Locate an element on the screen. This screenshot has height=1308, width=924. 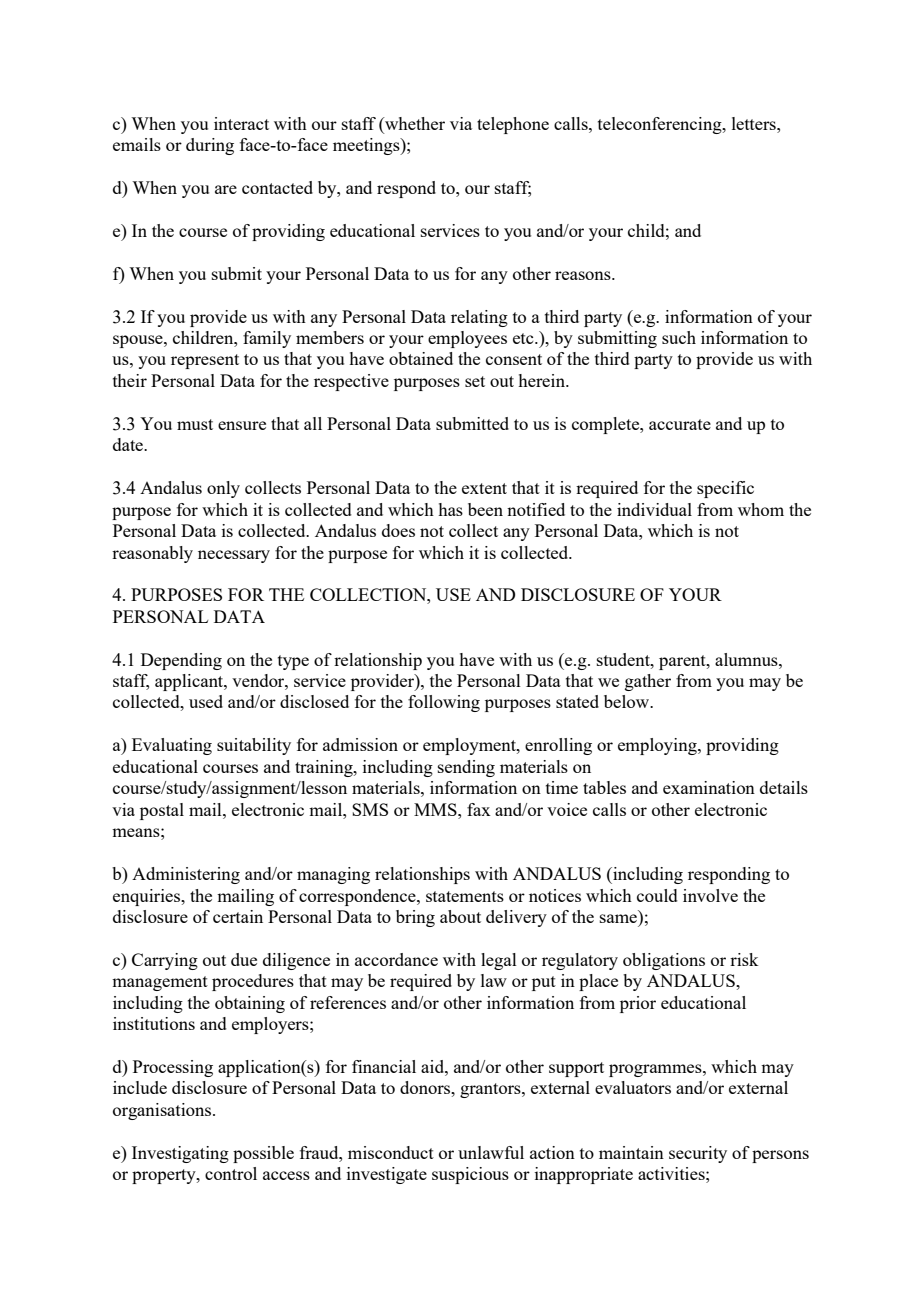
whether is located at coordinates (414, 123).
